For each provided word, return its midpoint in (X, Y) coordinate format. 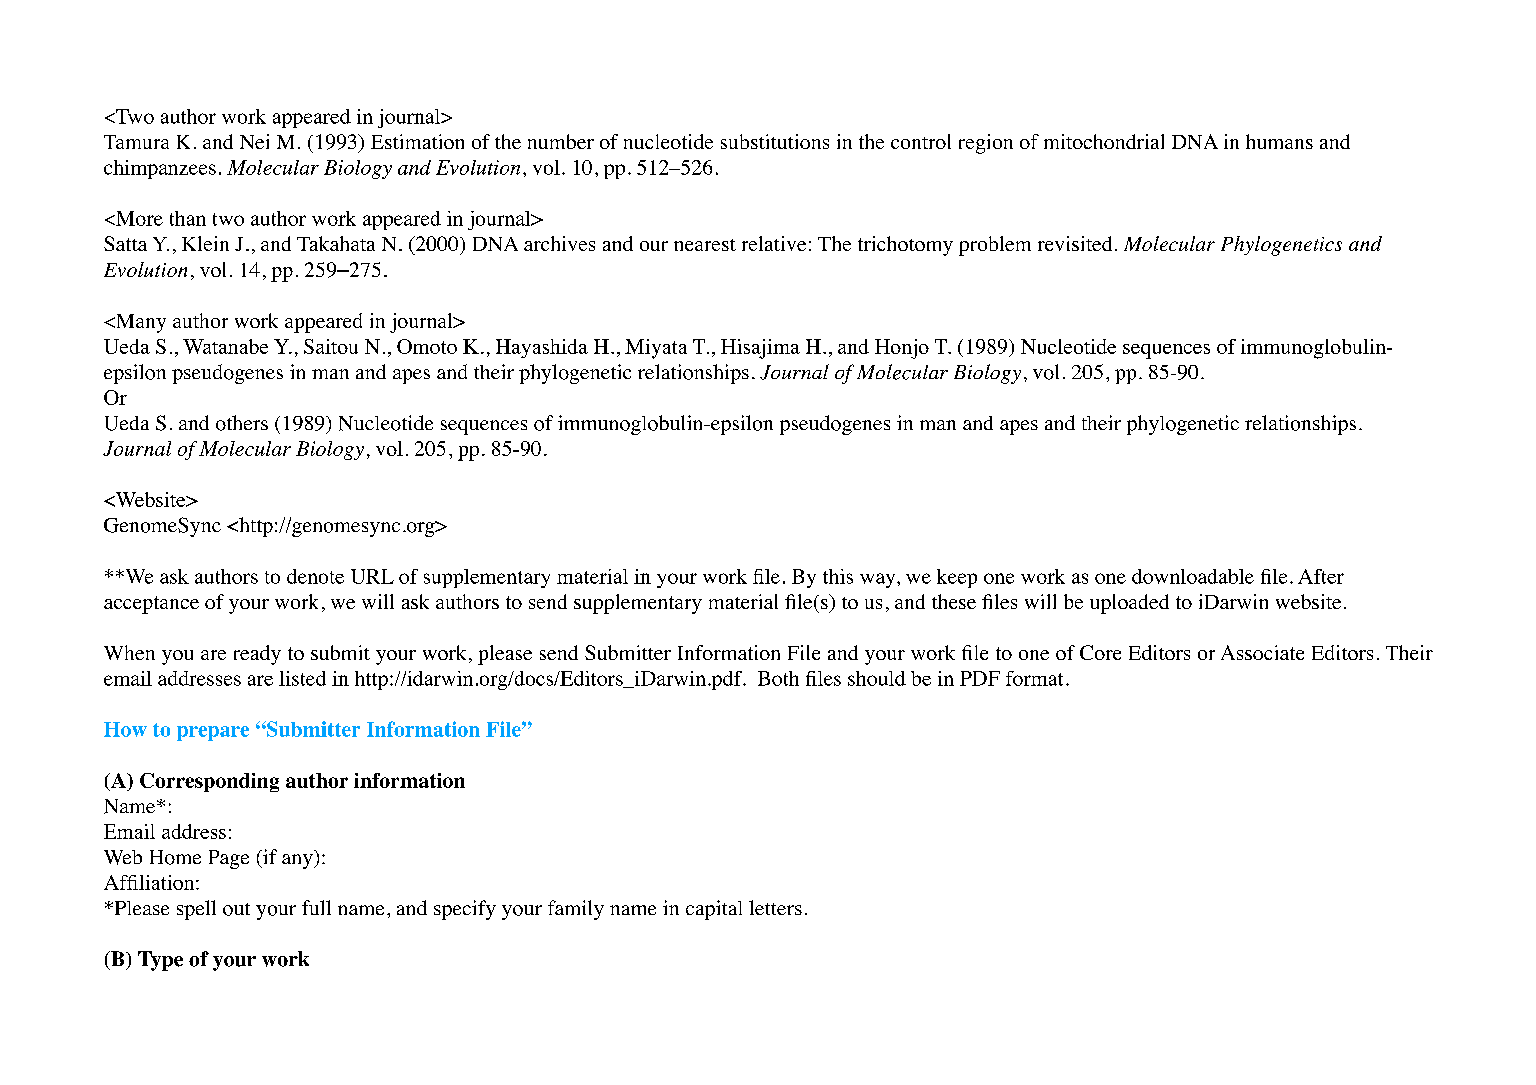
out (236, 909)
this (838, 576)
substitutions (775, 141)
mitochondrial (1104, 141)
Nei (254, 141)
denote (315, 576)
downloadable (1193, 576)
